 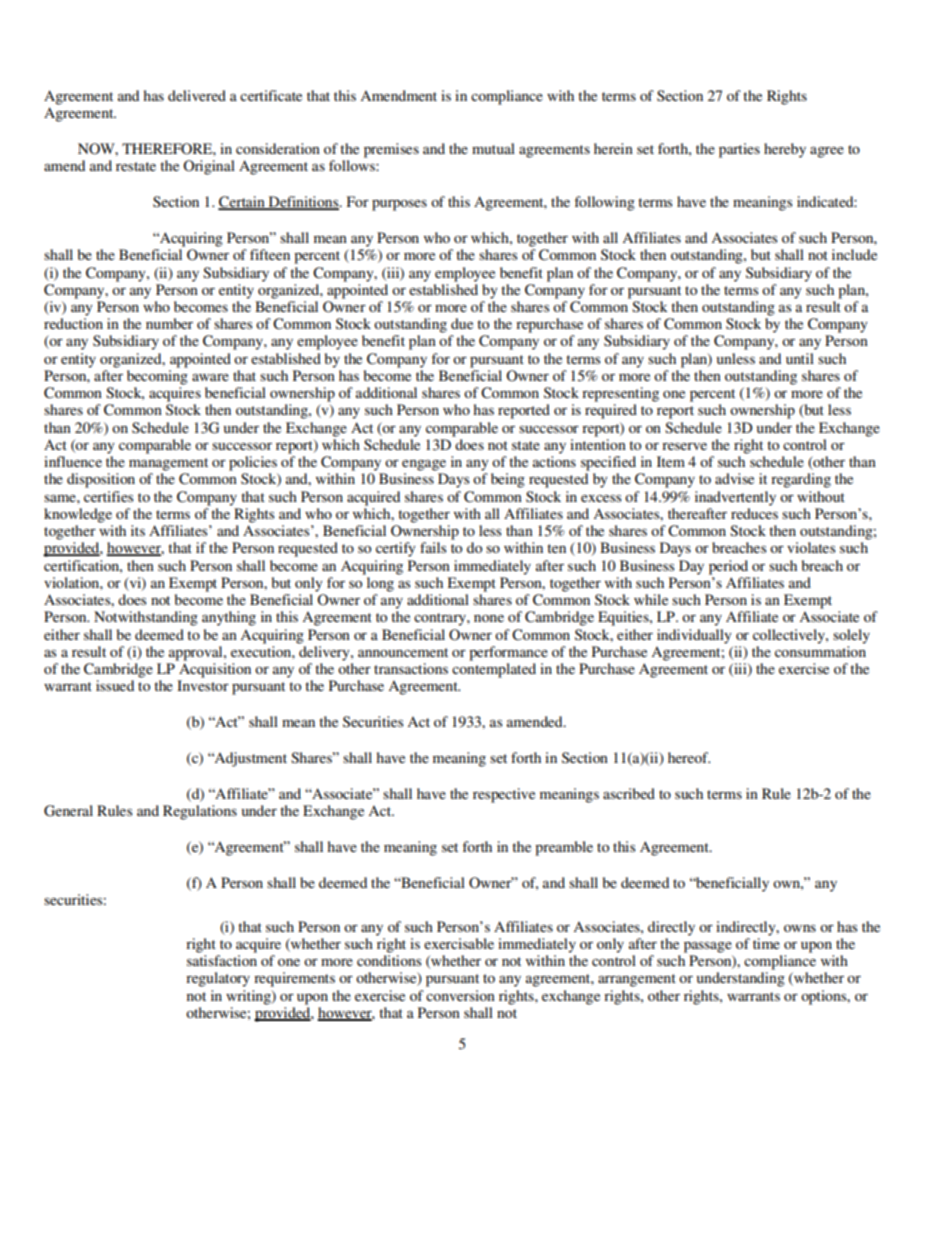 What do you see at coordinates (433, 547) in the page?
I see `fails` at bounding box center [433, 547].
